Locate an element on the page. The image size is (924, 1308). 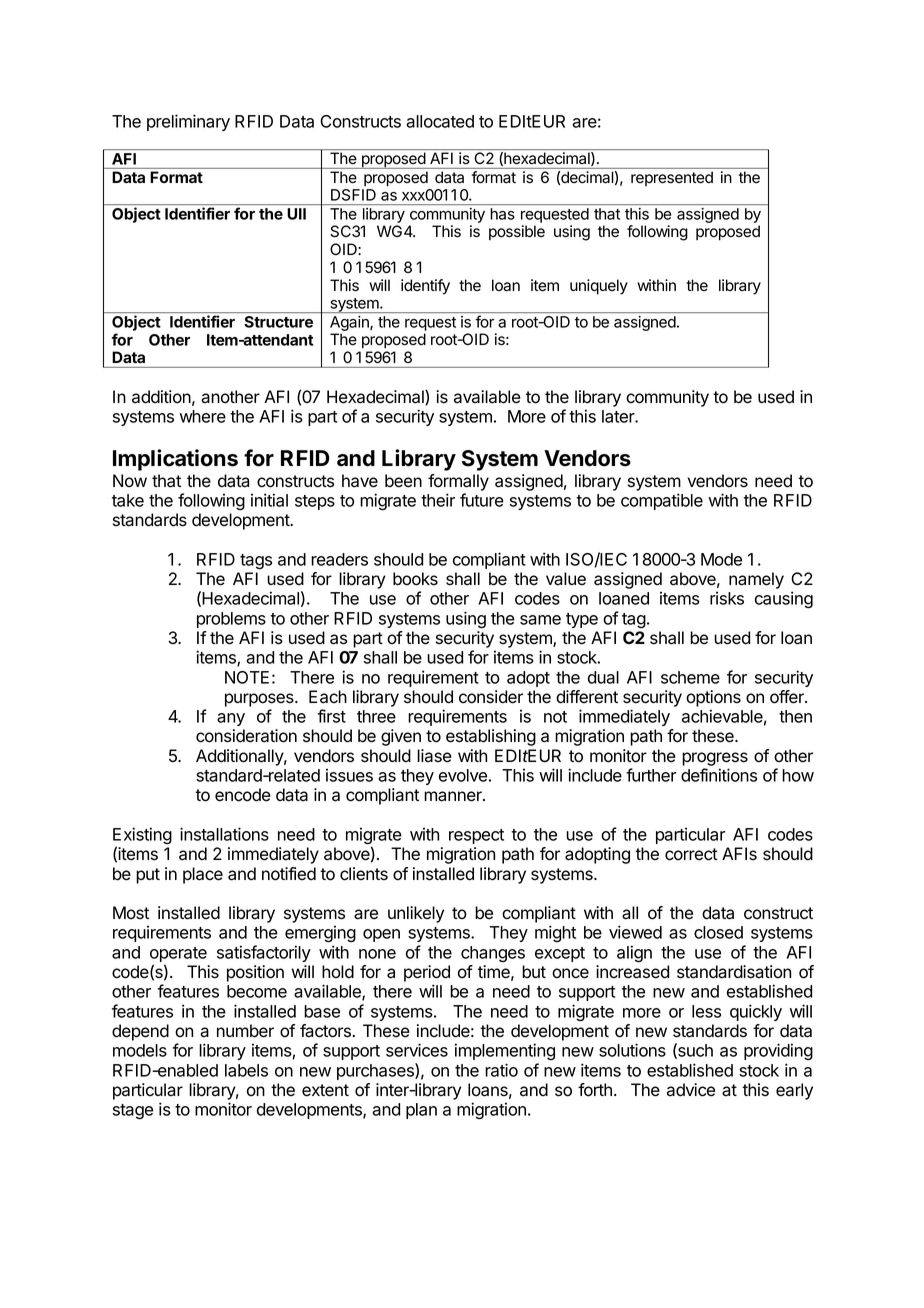
compatible is located at coordinates (662, 501).
